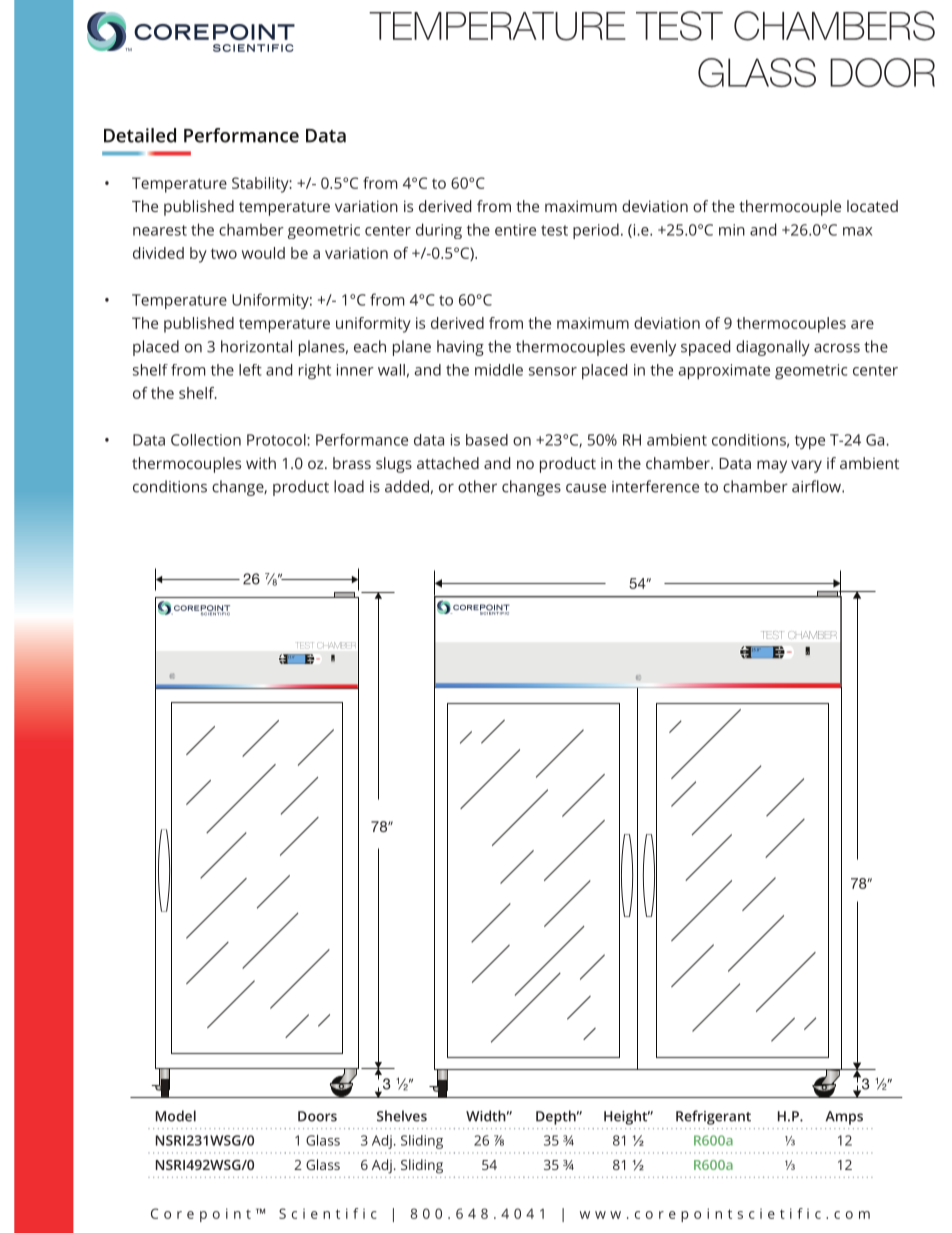  Describe the element at coordinates (176, 1116) in the image. I see `Model` at that location.
